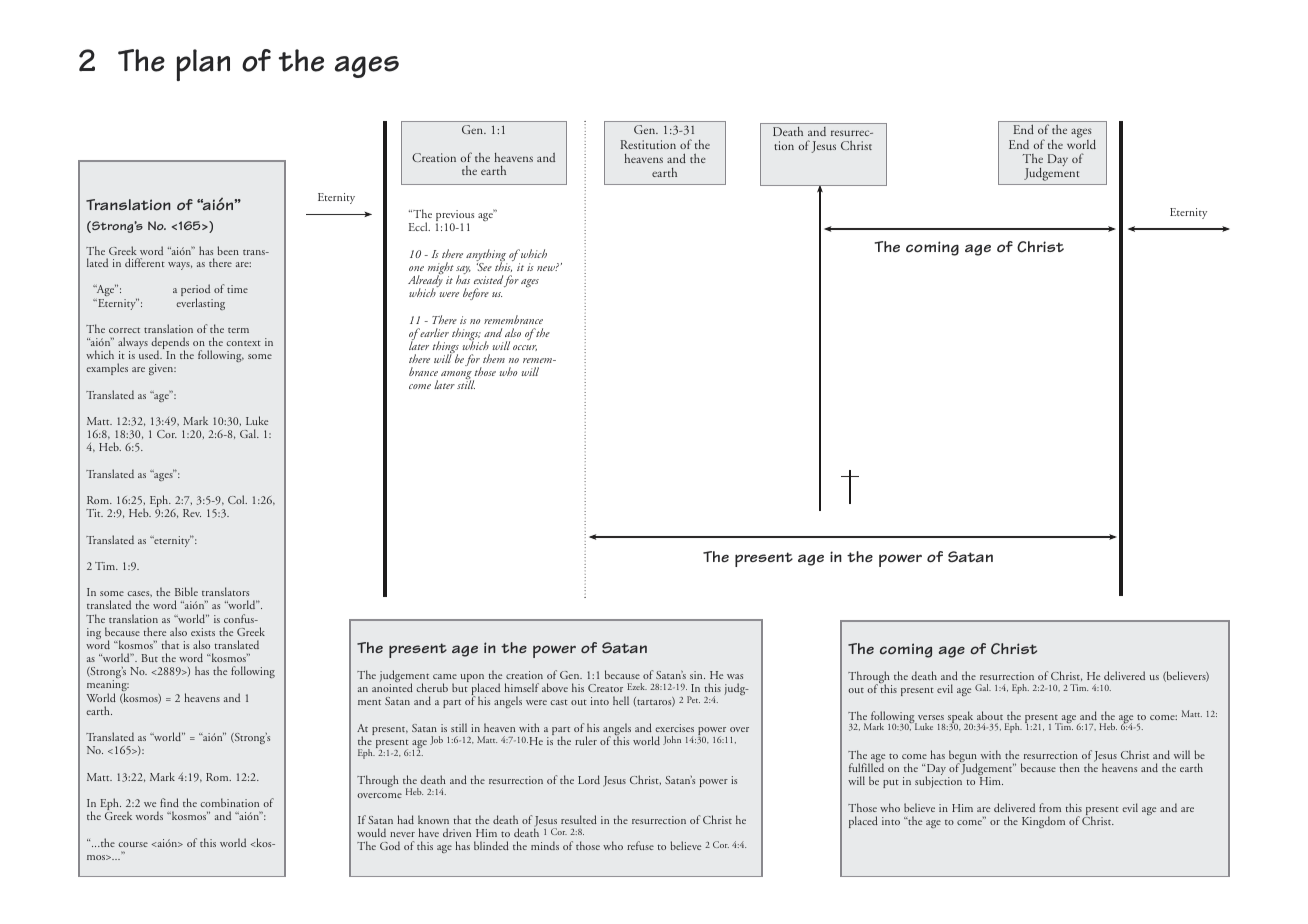  What do you see at coordinates (237, 499) in the screenshot?
I see `Col` at bounding box center [237, 499].
